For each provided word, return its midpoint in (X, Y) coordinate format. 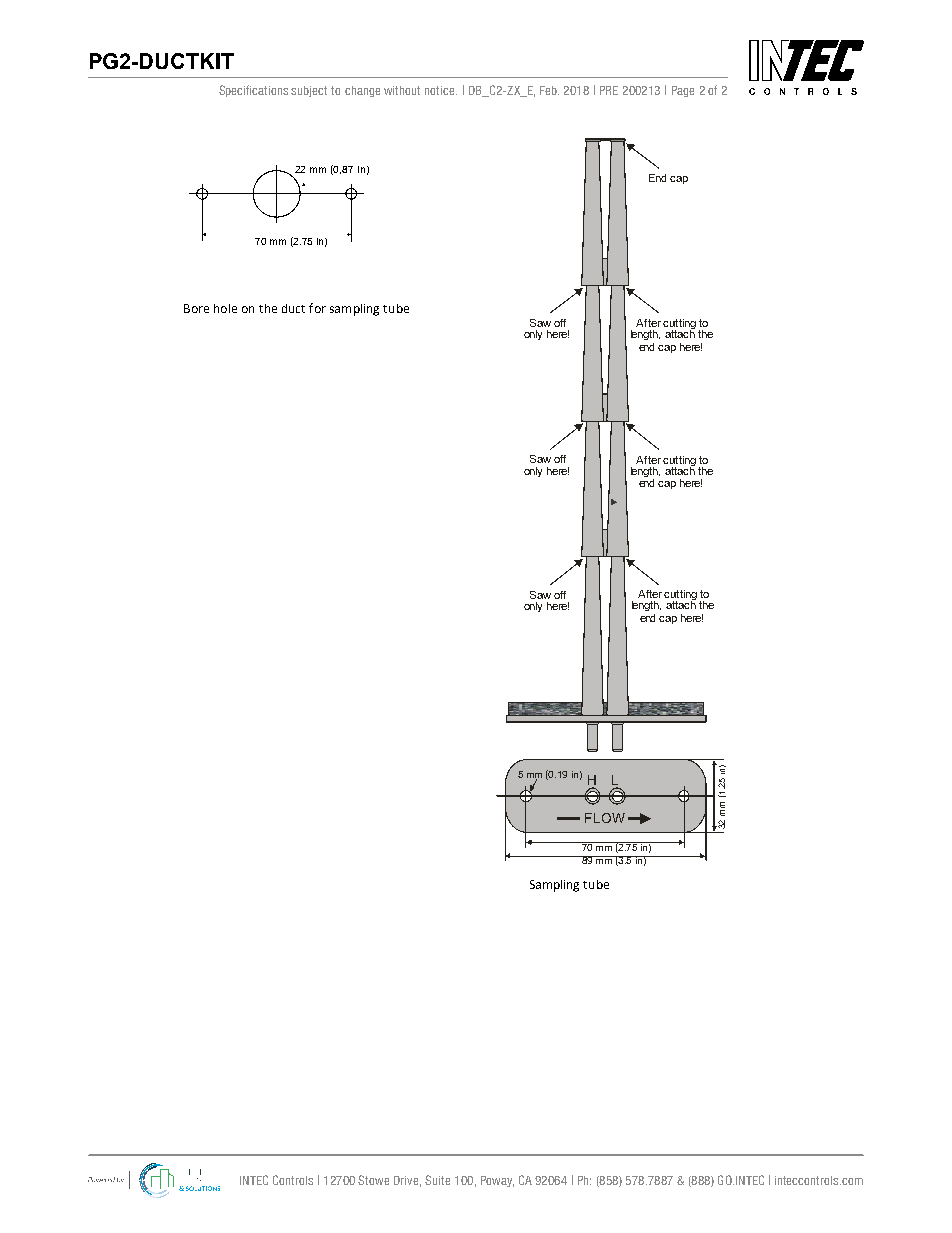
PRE (609, 90)
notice (441, 90)
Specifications (253, 91)
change (362, 91)
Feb (549, 90)
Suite (437, 1180)
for (317, 308)
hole (225, 308)
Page (683, 91)
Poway (497, 1181)
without (402, 90)
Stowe (373, 1180)
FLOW (605, 818)
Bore (196, 308)
